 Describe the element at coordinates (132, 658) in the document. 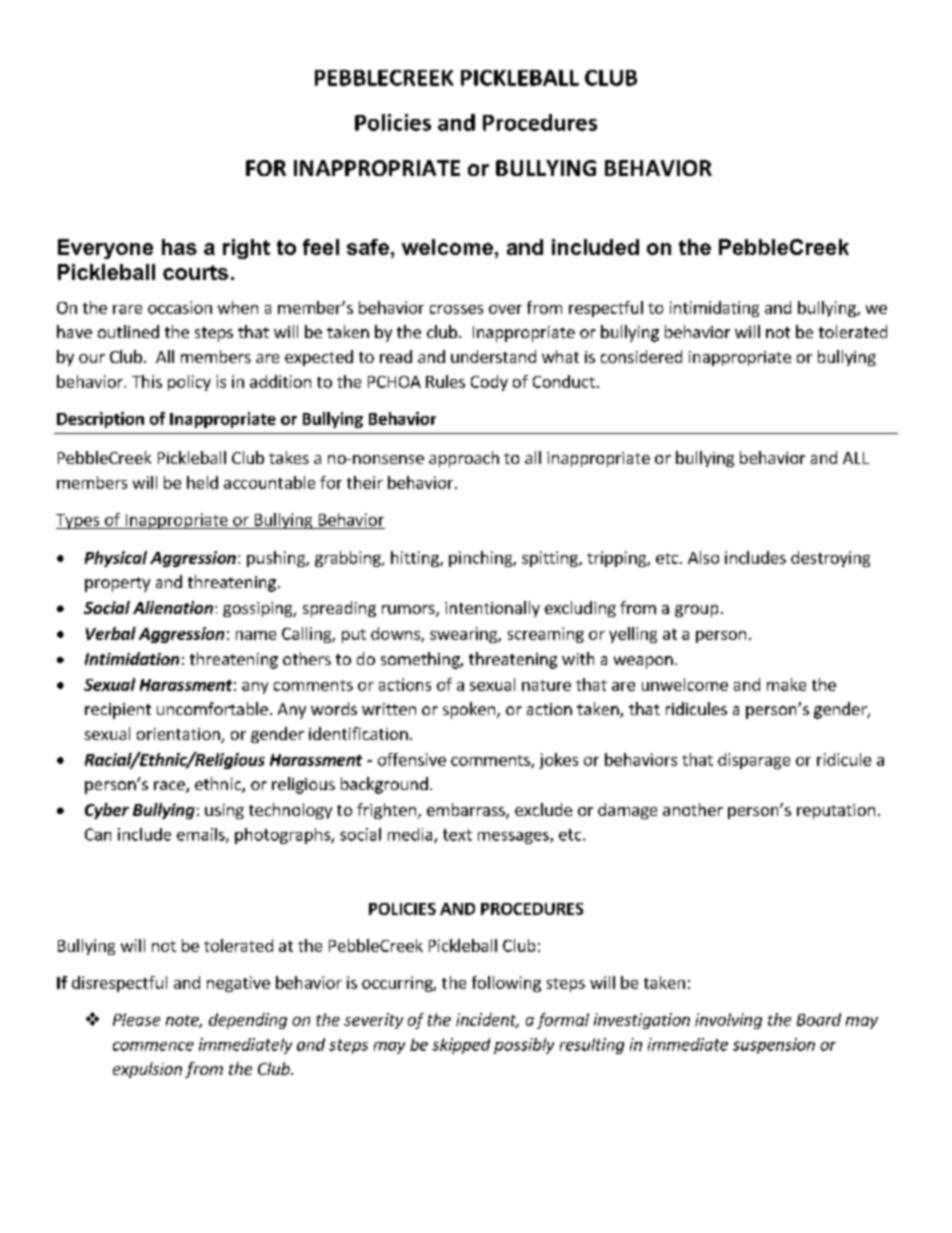

I see `Intimidation` at that location.
